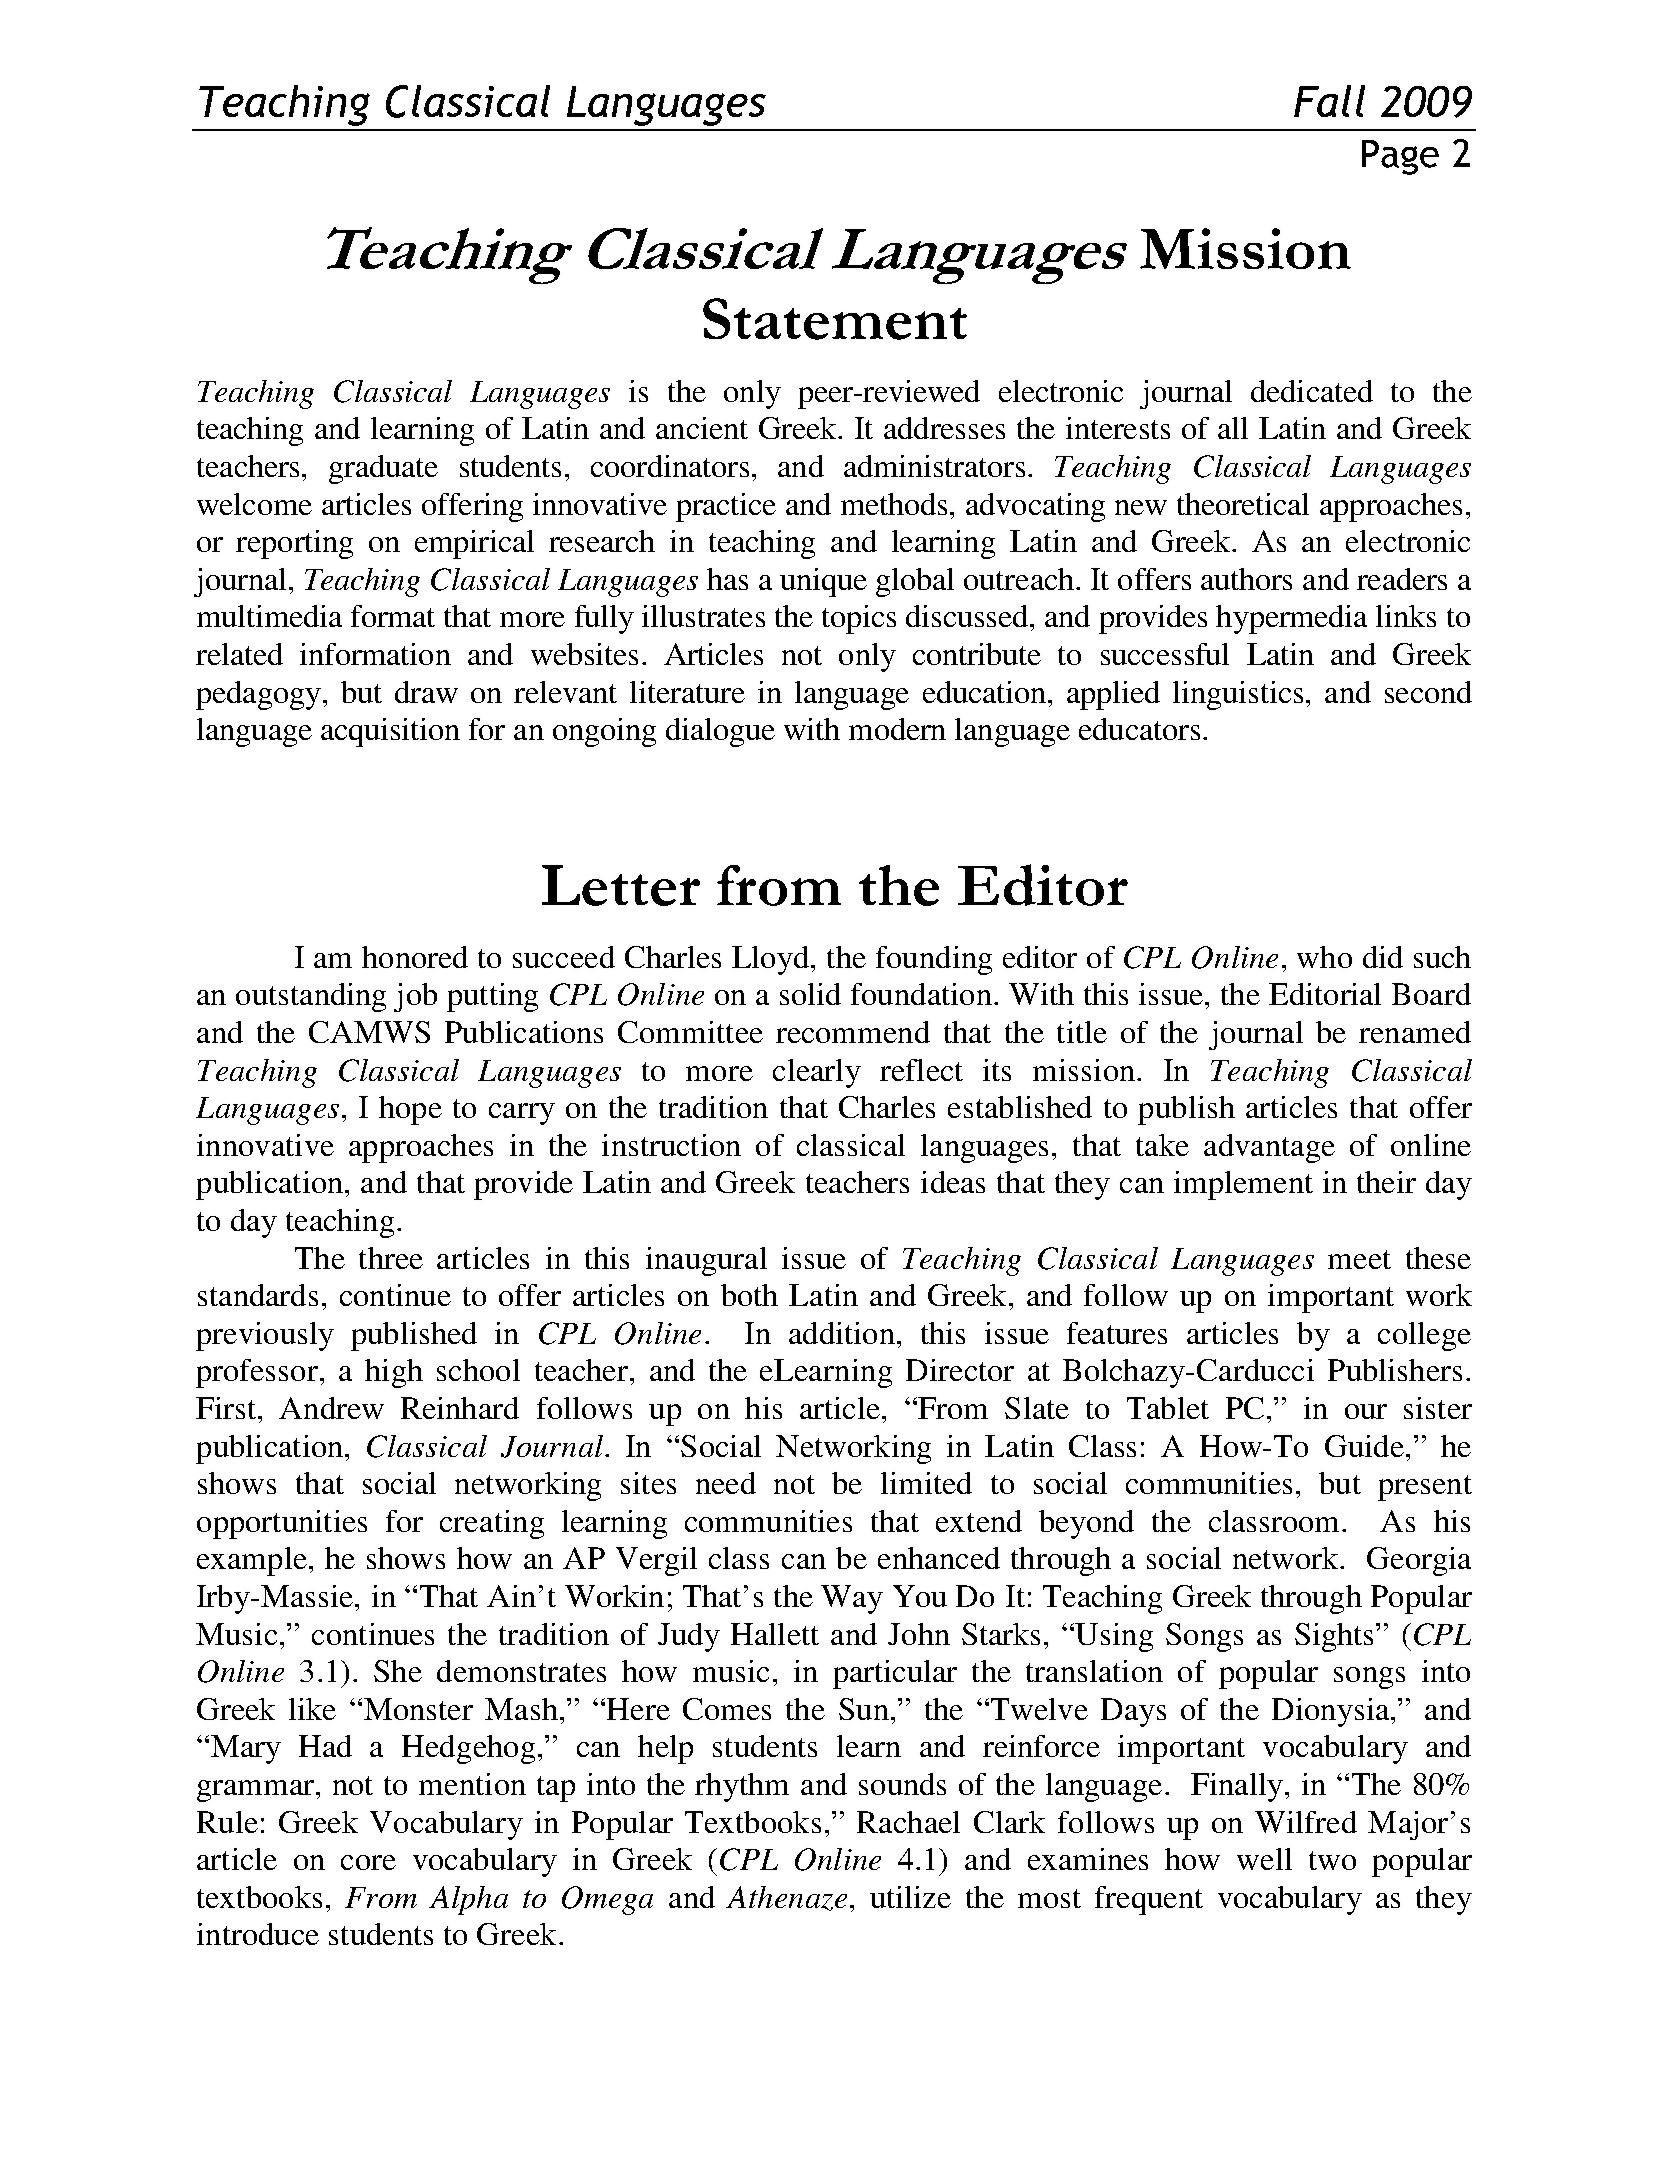  Describe the element at coordinates (835, 319) in the page. I see `Statement` at that location.
